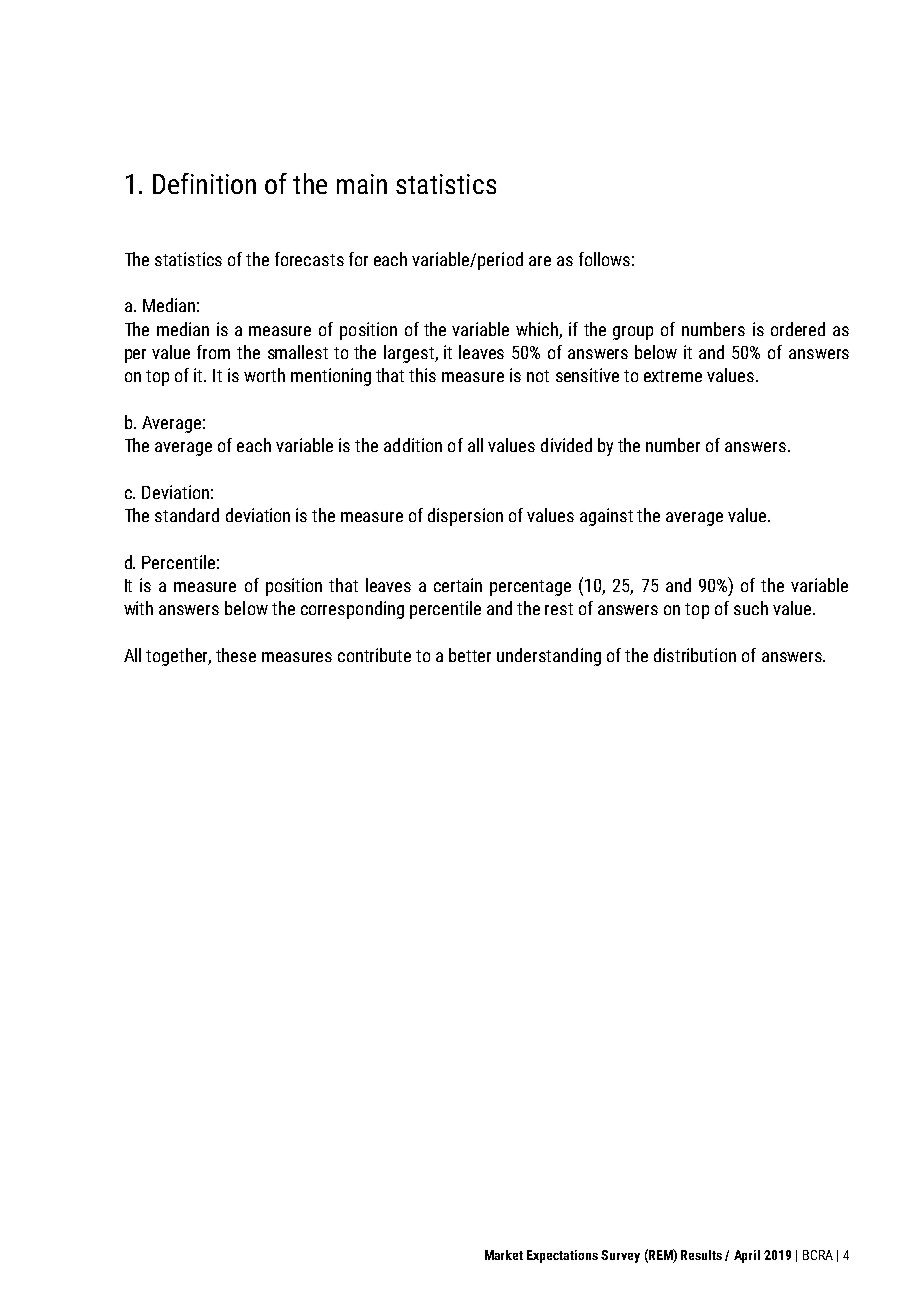 This screenshot has height=1308, width=924. What do you see at coordinates (204, 183) in the screenshot?
I see `Definition` at bounding box center [204, 183].
